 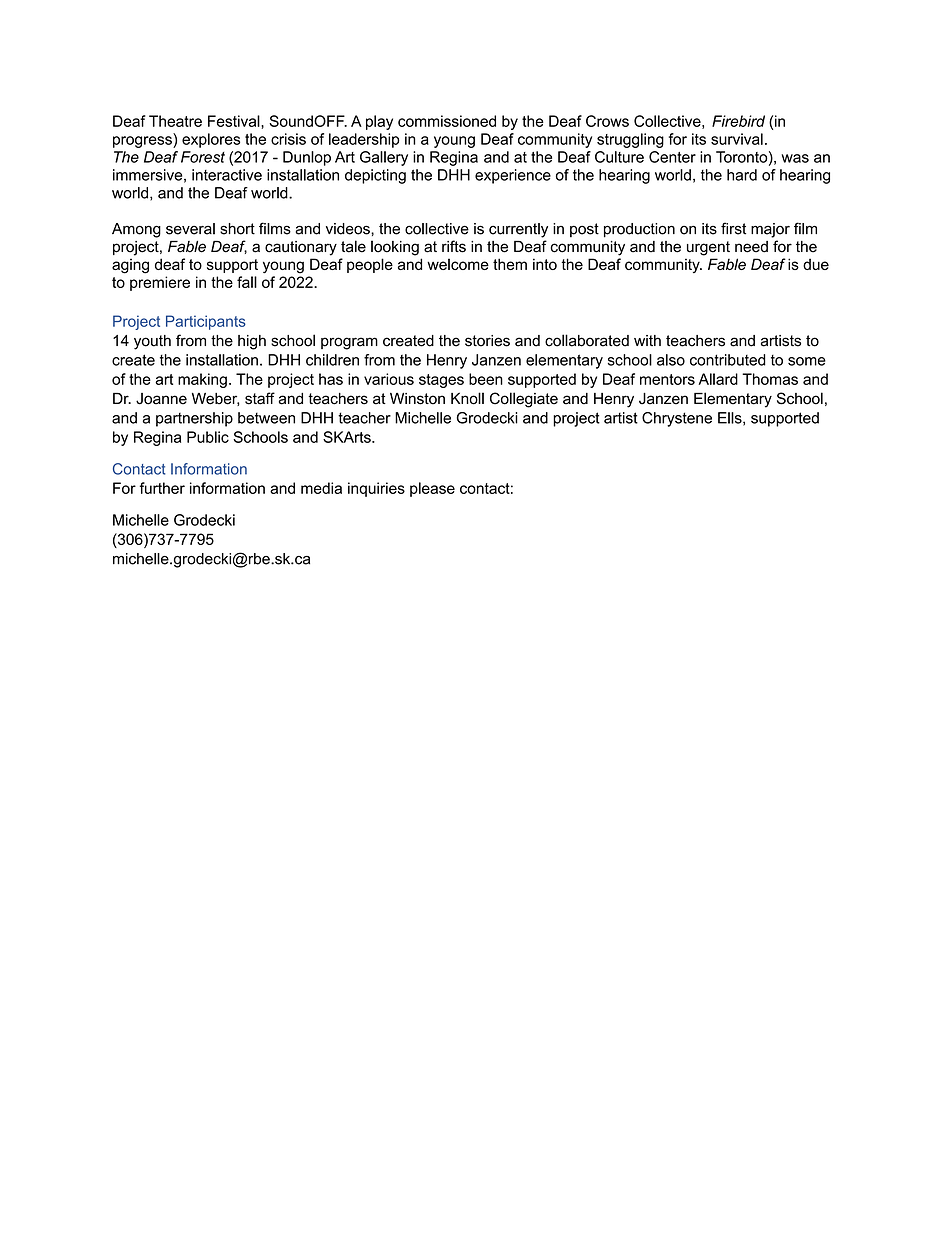 What do you see at coordinates (190, 229) in the page?
I see `several` at bounding box center [190, 229].
